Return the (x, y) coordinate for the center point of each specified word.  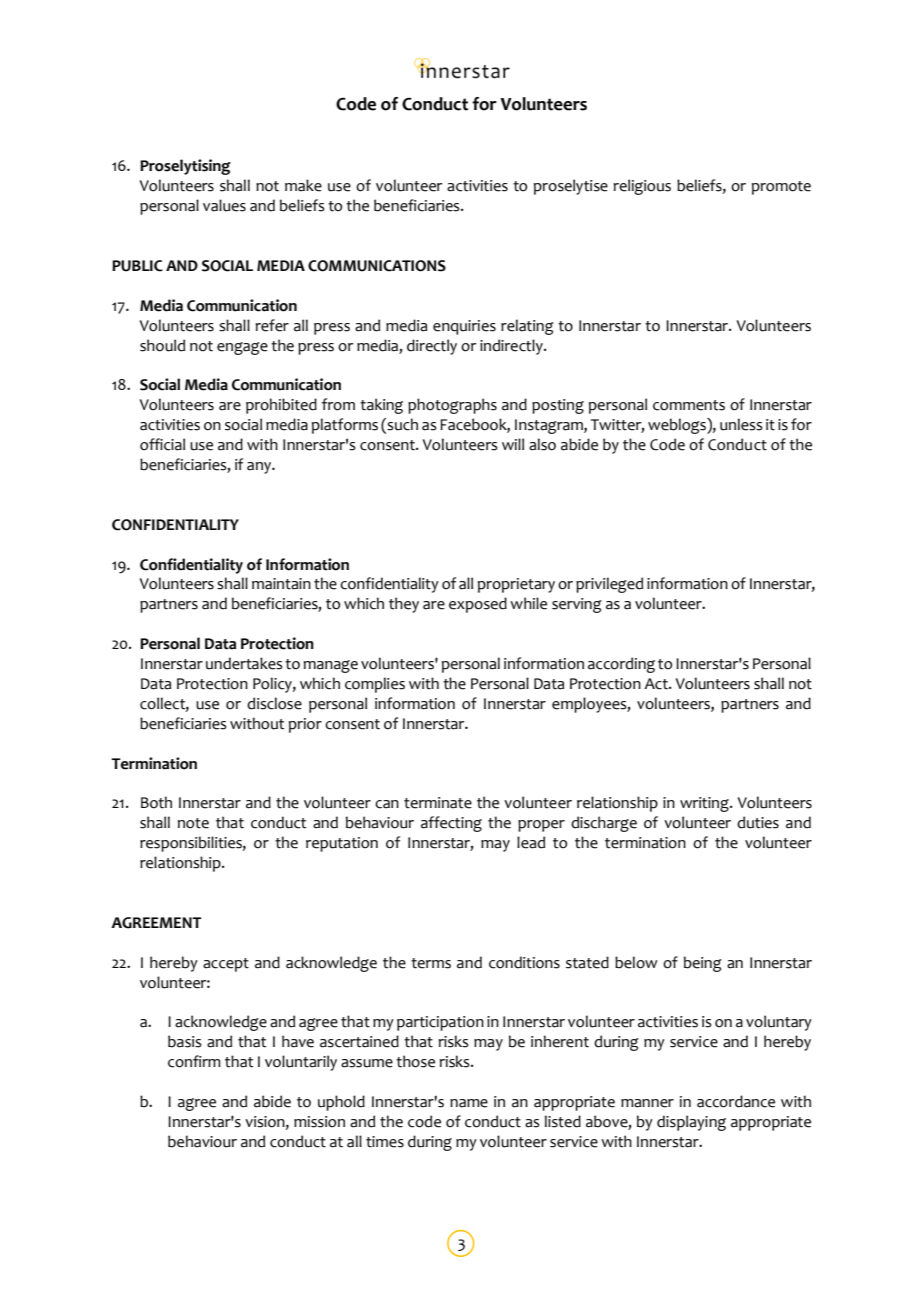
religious (642, 187)
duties (758, 822)
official (162, 444)
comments (689, 405)
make (303, 185)
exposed (478, 605)
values (224, 205)
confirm (194, 1061)
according (621, 665)
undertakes (244, 663)
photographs (452, 406)
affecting (451, 824)
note (193, 823)
